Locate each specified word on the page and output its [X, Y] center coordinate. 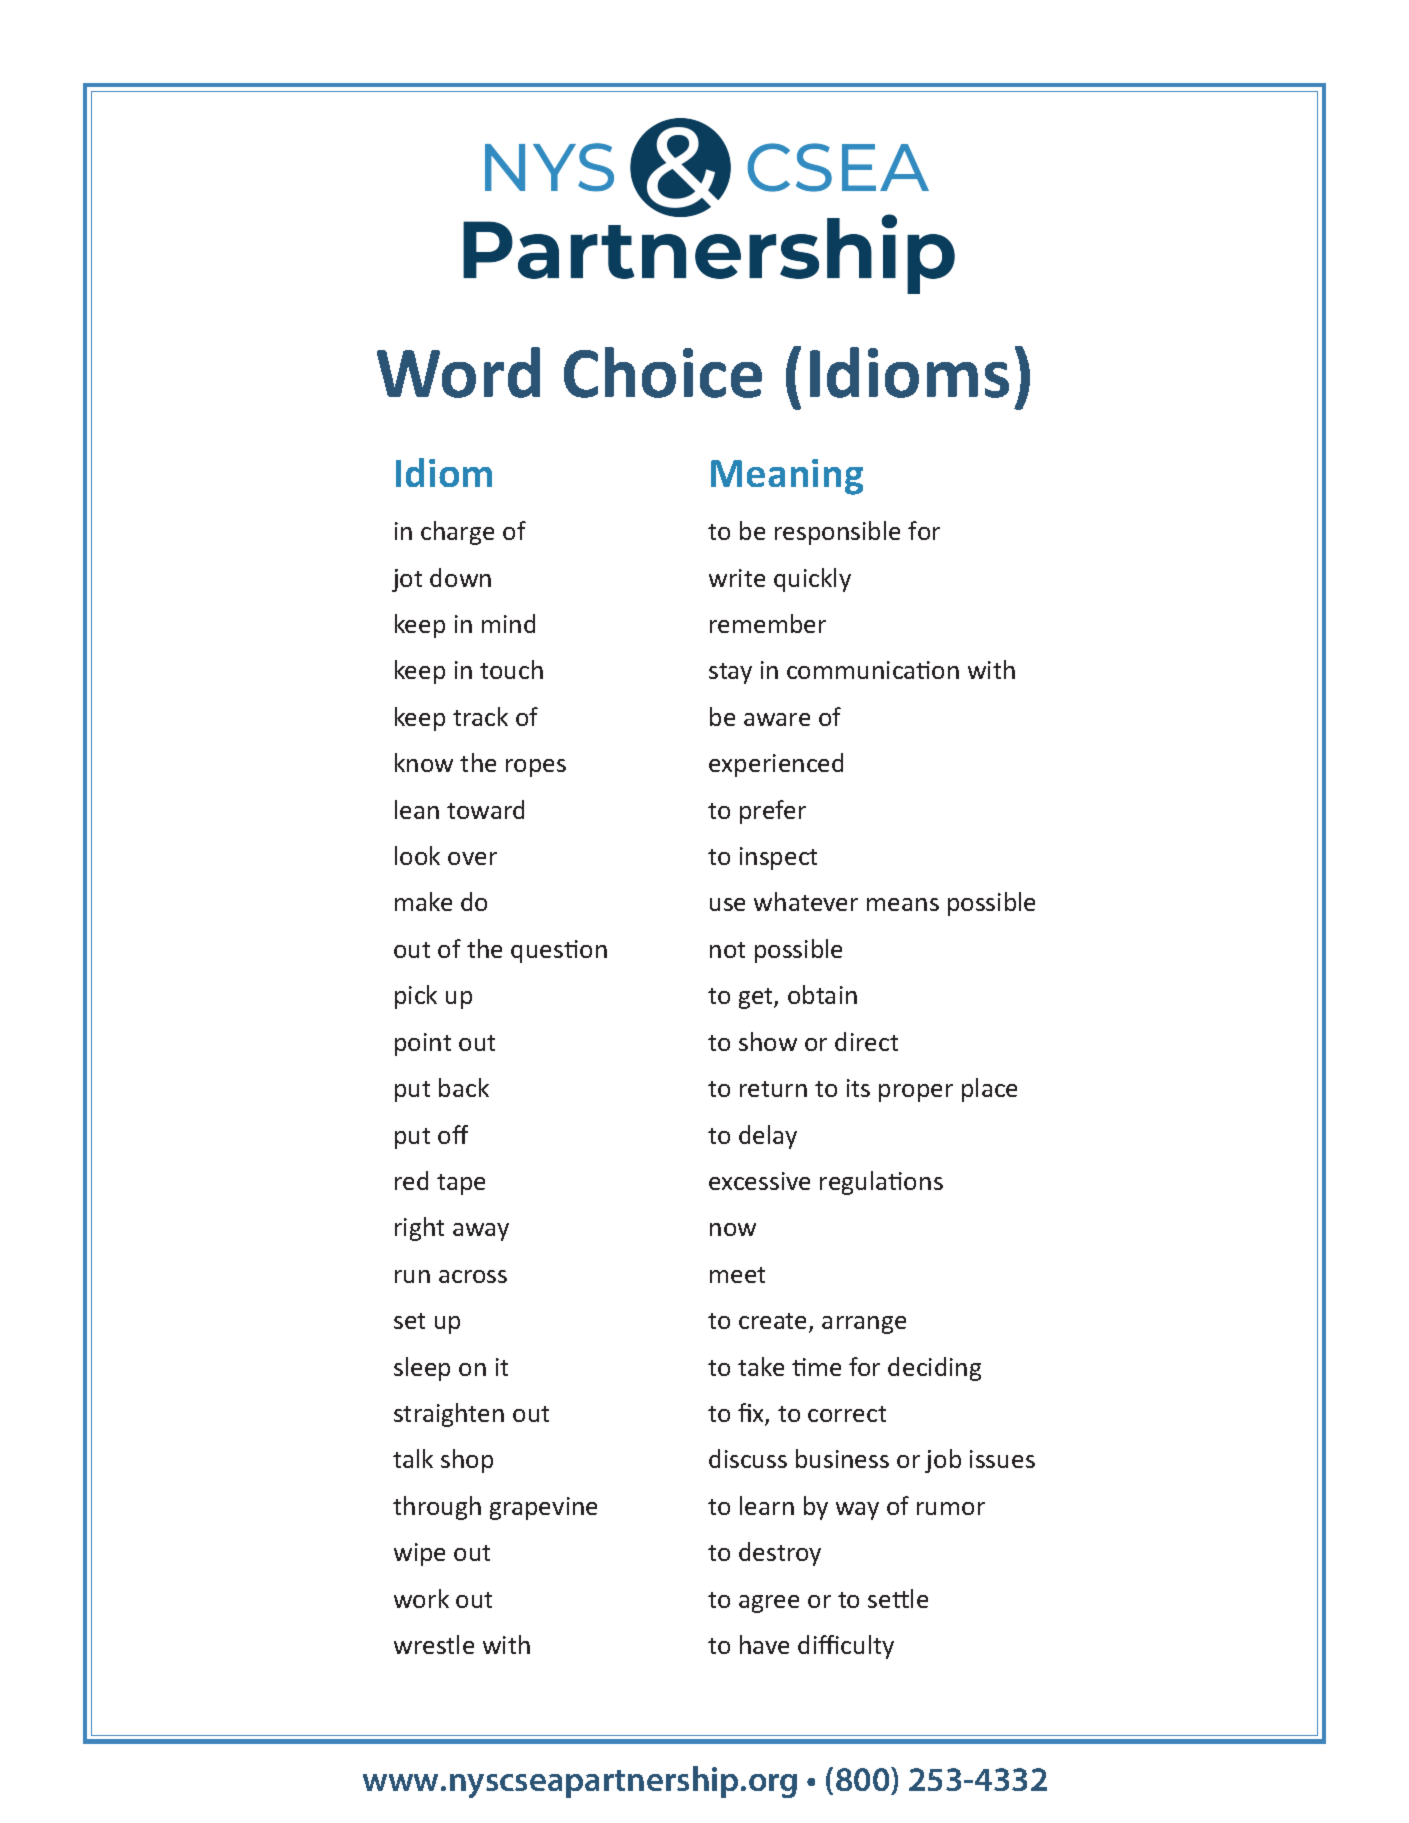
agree [769, 1604]
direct [866, 1041]
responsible [837, 533]
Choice [663, 372]
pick [416, 997]
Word [458, 372]
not [727, 950]
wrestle [434, 1644]
